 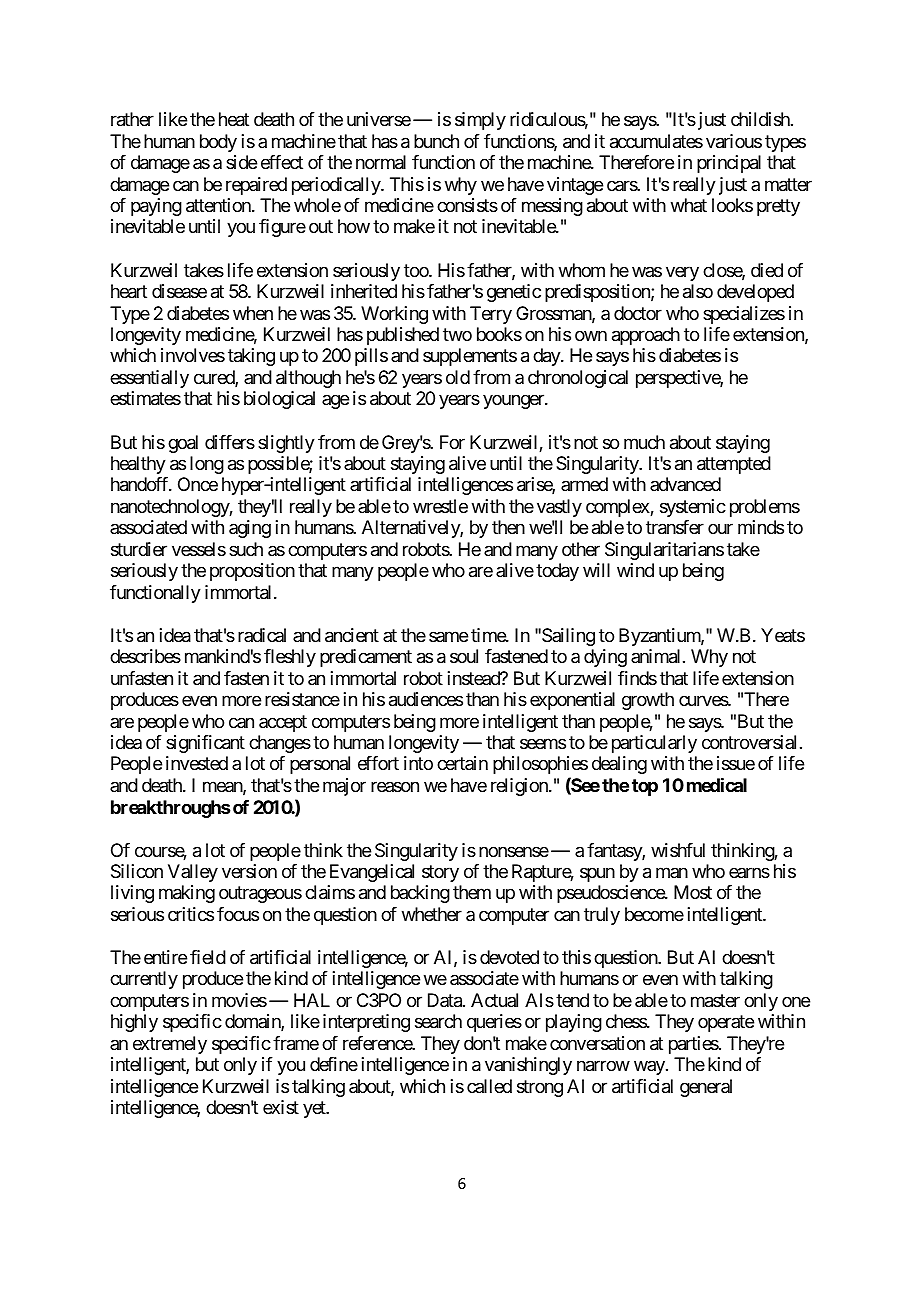 I want to click on them, so click(x=472, y=892).
